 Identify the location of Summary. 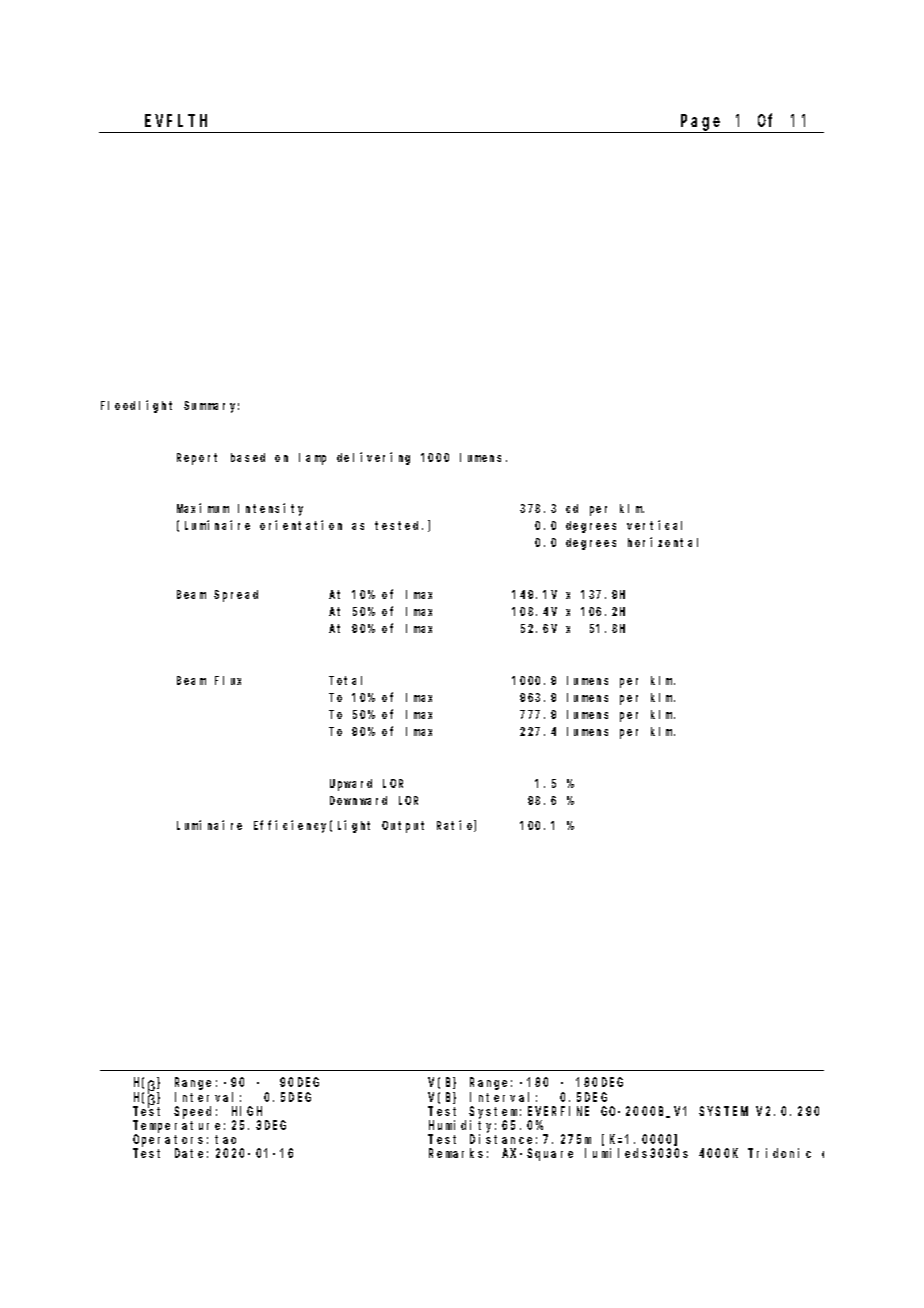
(211, 407).
